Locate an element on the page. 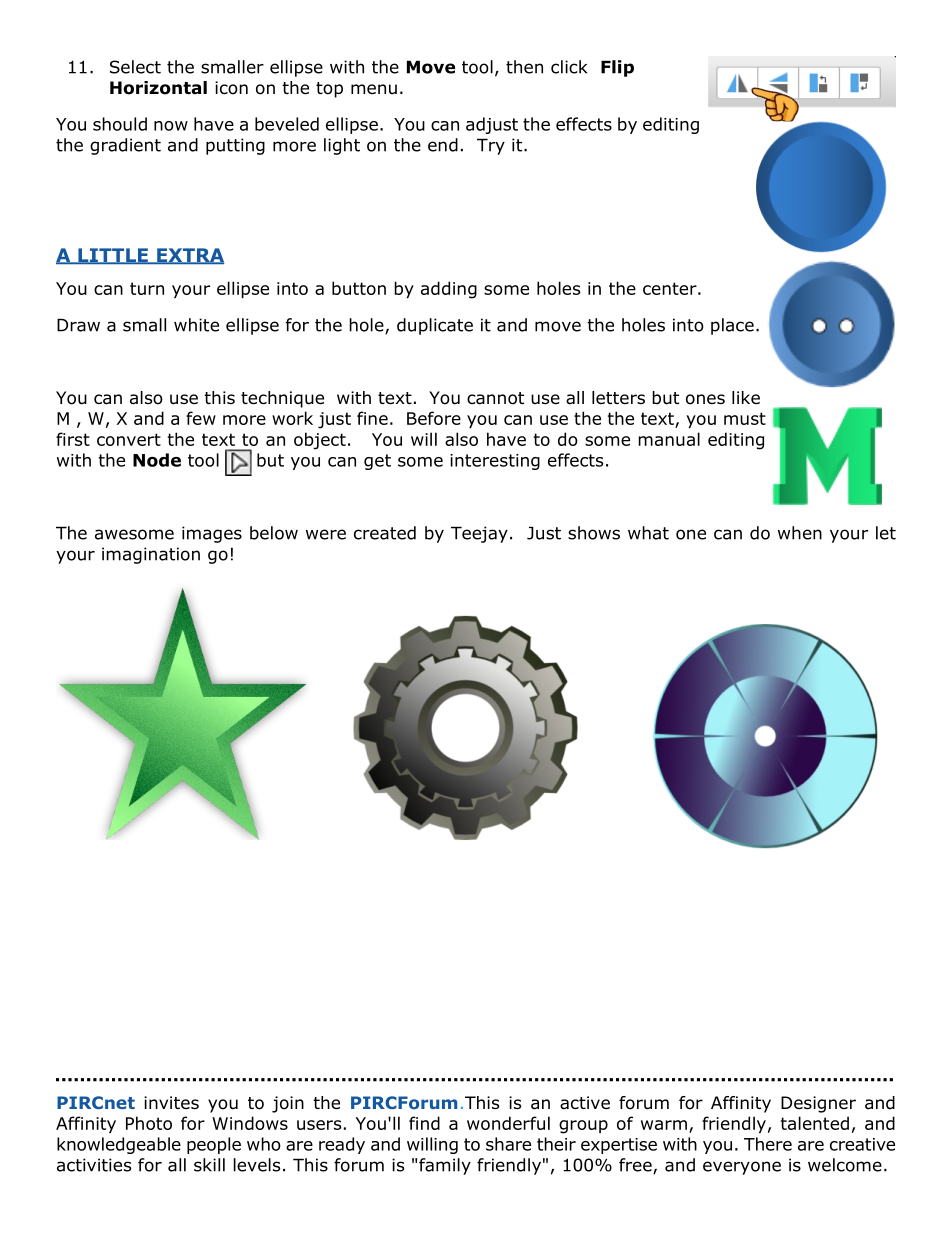 The width and height of the image is (952, 1233). Try is located at coordinates (491, 146).
